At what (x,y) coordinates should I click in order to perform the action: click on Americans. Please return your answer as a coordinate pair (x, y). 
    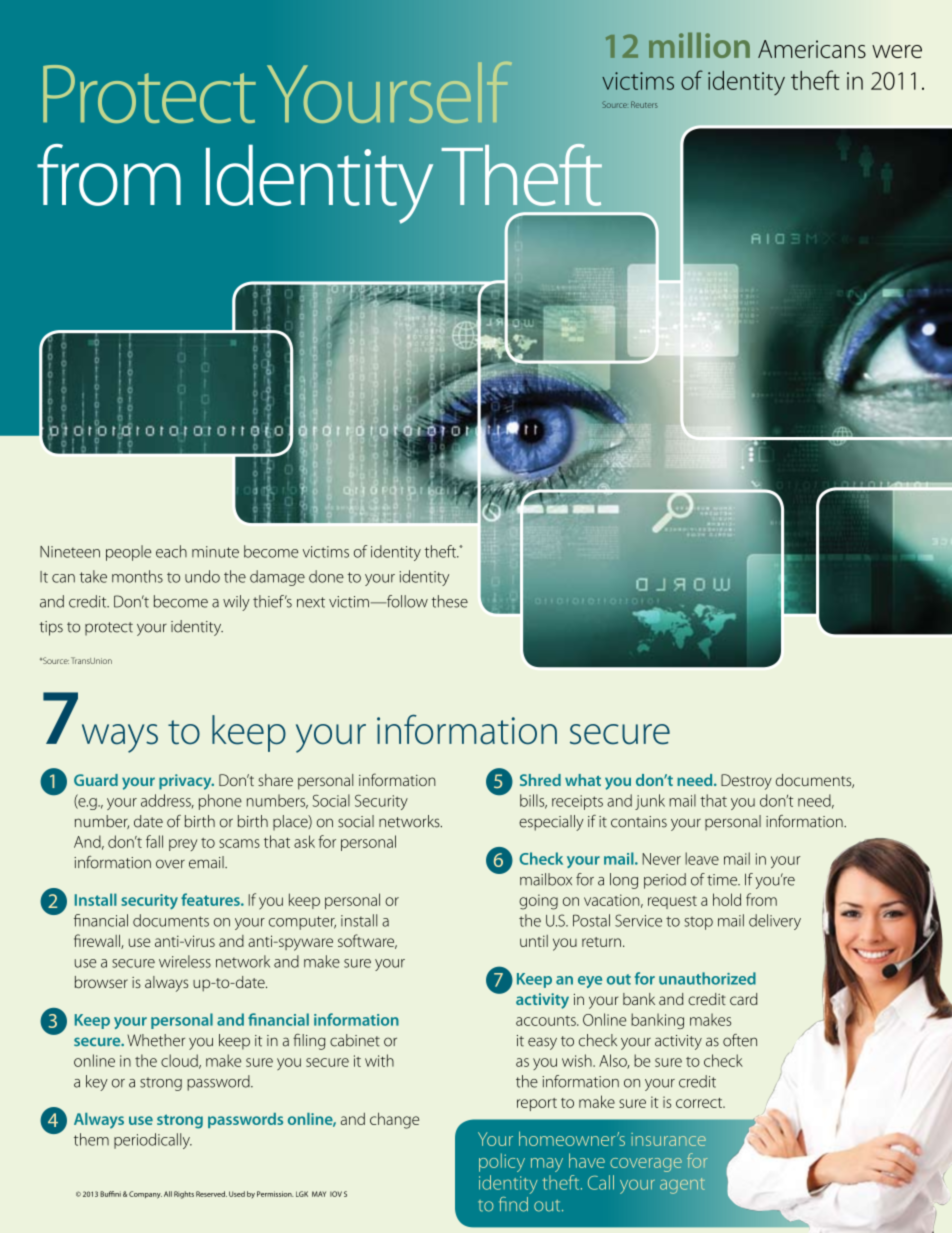
    Looking at the image, I should click on (812, 49).
